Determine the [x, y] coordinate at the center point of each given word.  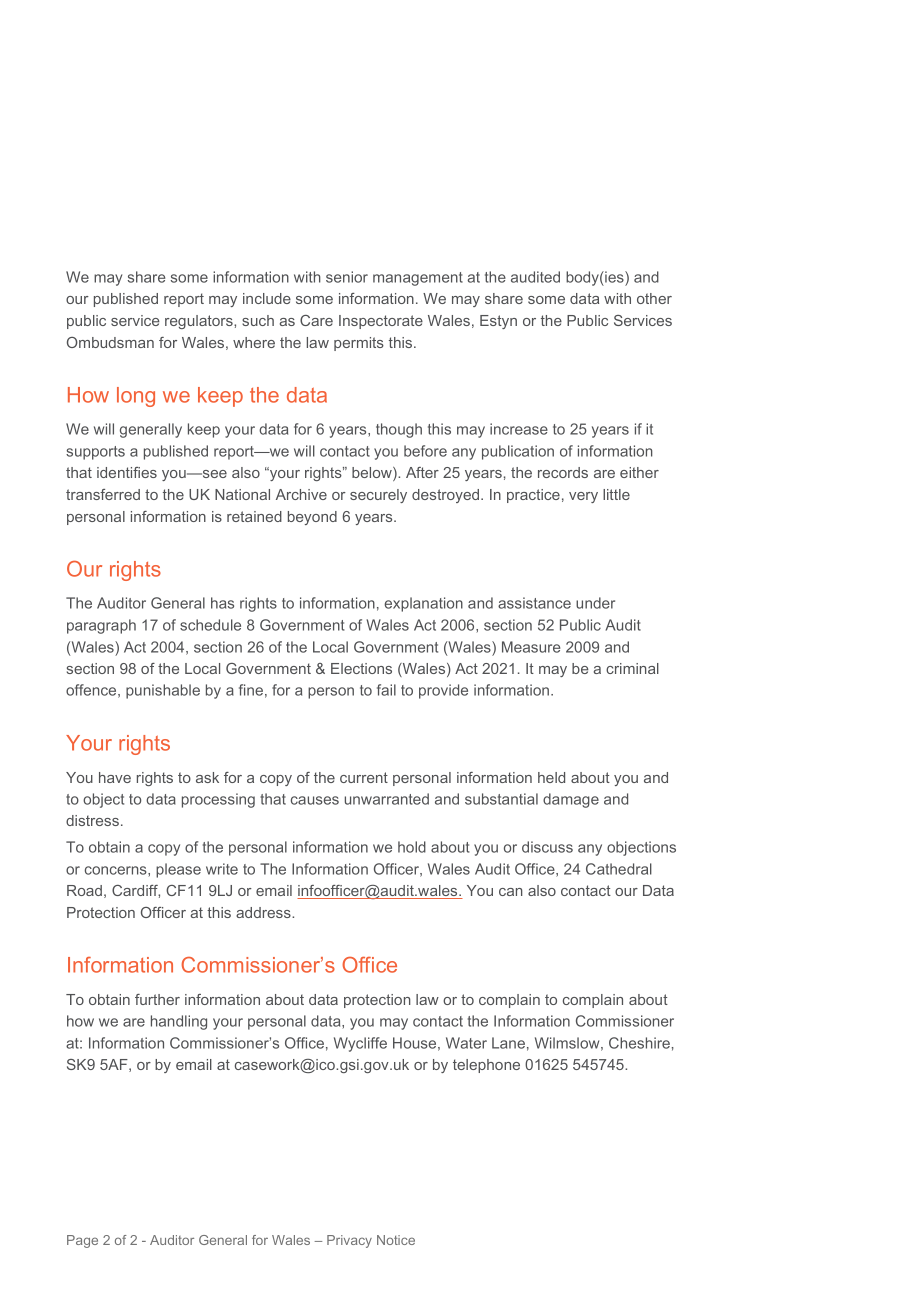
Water [466, 1043]
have [115, 777]
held [551, 777]
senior [347, 277]
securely [378, 496]
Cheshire [639, 1043]
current [364, 777]
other [654, 298]
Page [82, 1241]
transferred [103, 494]
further [157, 999]
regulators [200, 322]
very [583, 497]
